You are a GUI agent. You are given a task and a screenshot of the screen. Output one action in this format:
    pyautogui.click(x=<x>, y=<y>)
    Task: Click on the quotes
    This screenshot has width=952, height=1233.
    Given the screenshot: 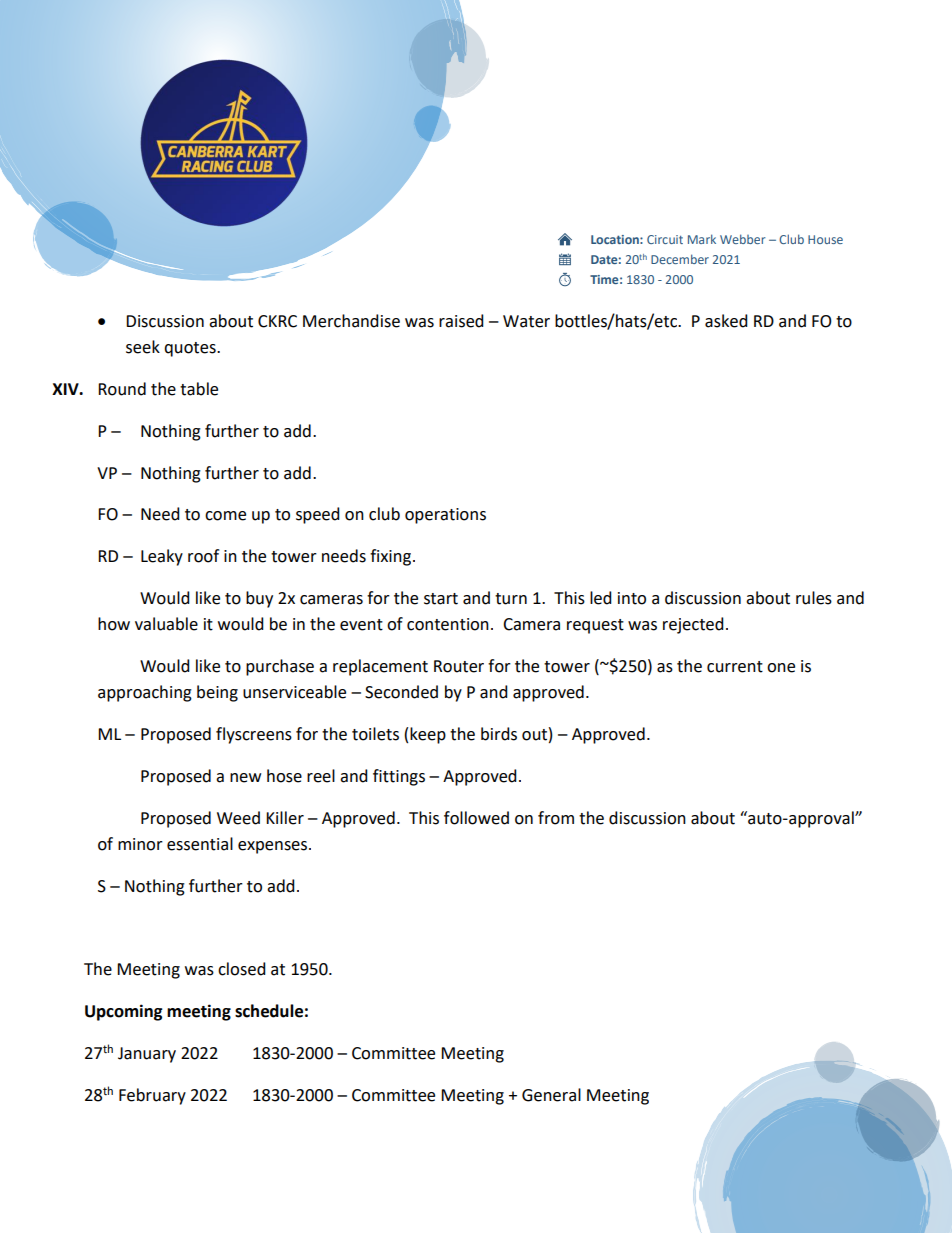 What is the action you would take?
    pyautogui.click(x=191, y=349)
